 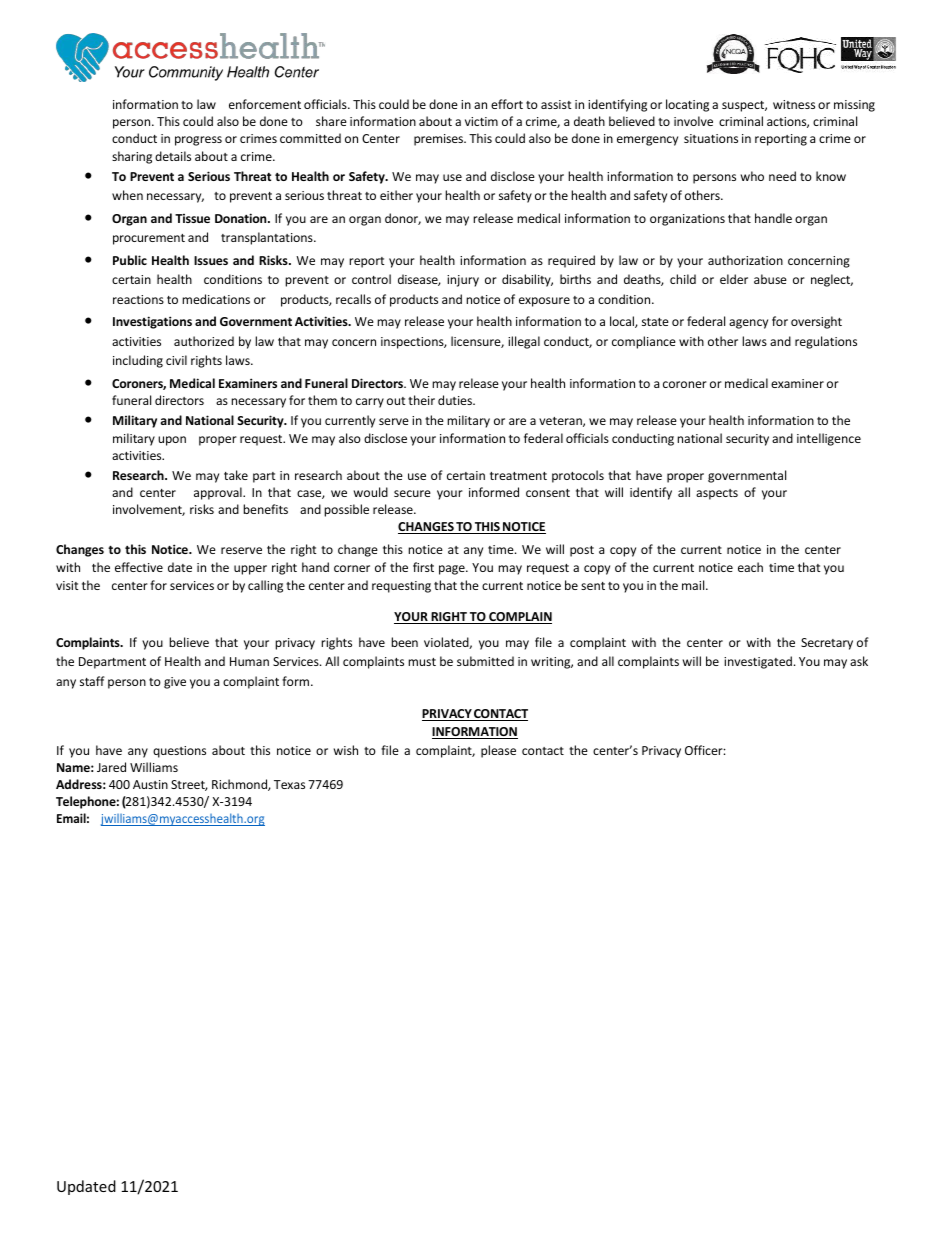 I want to click on questions, so click(x=179, y=752).
